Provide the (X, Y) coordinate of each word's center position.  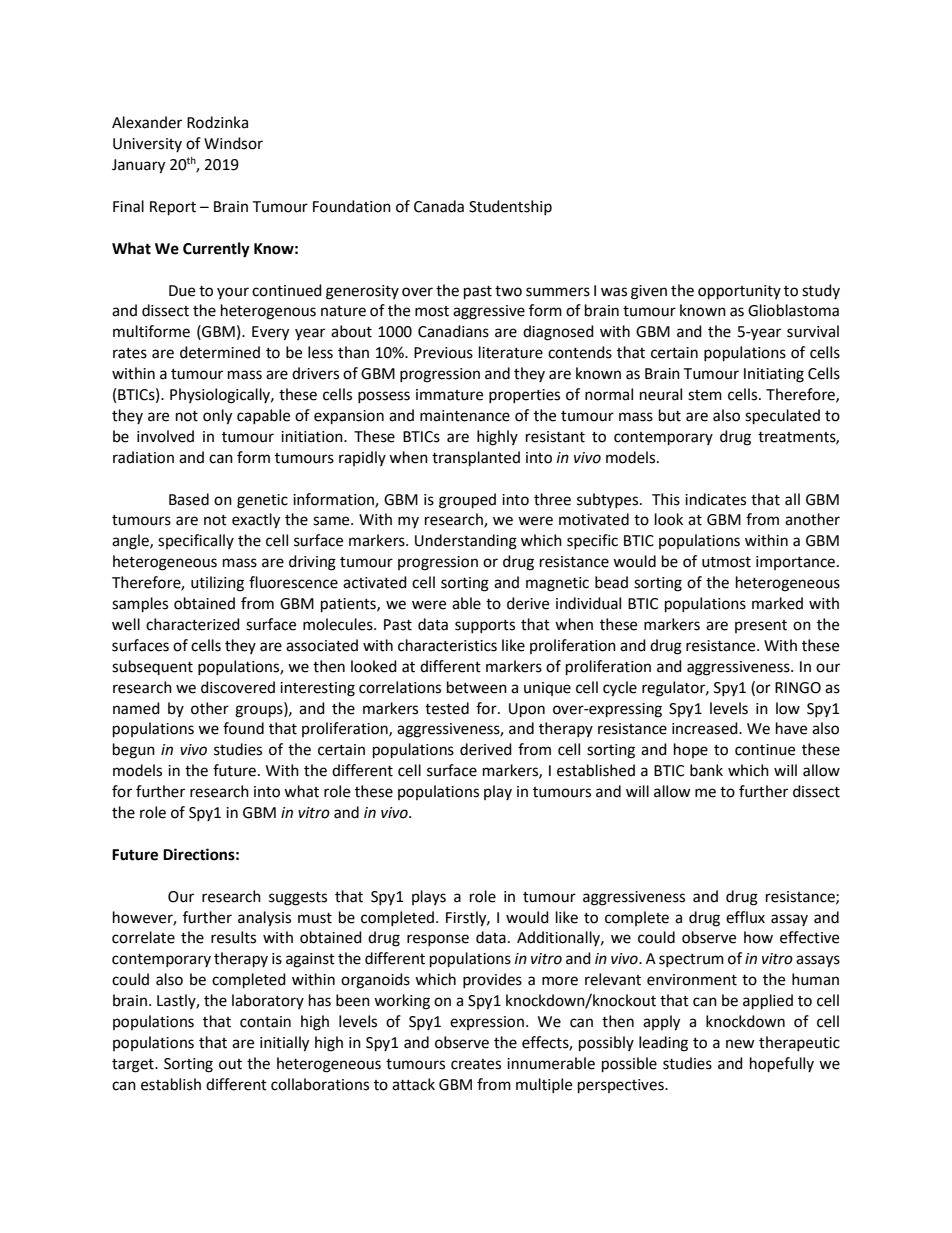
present (761, 626)
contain (265, 1022)
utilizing (217, 584)
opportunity (739, 292)
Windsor (233, 143)
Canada (439, 206)
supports (485, 626)
